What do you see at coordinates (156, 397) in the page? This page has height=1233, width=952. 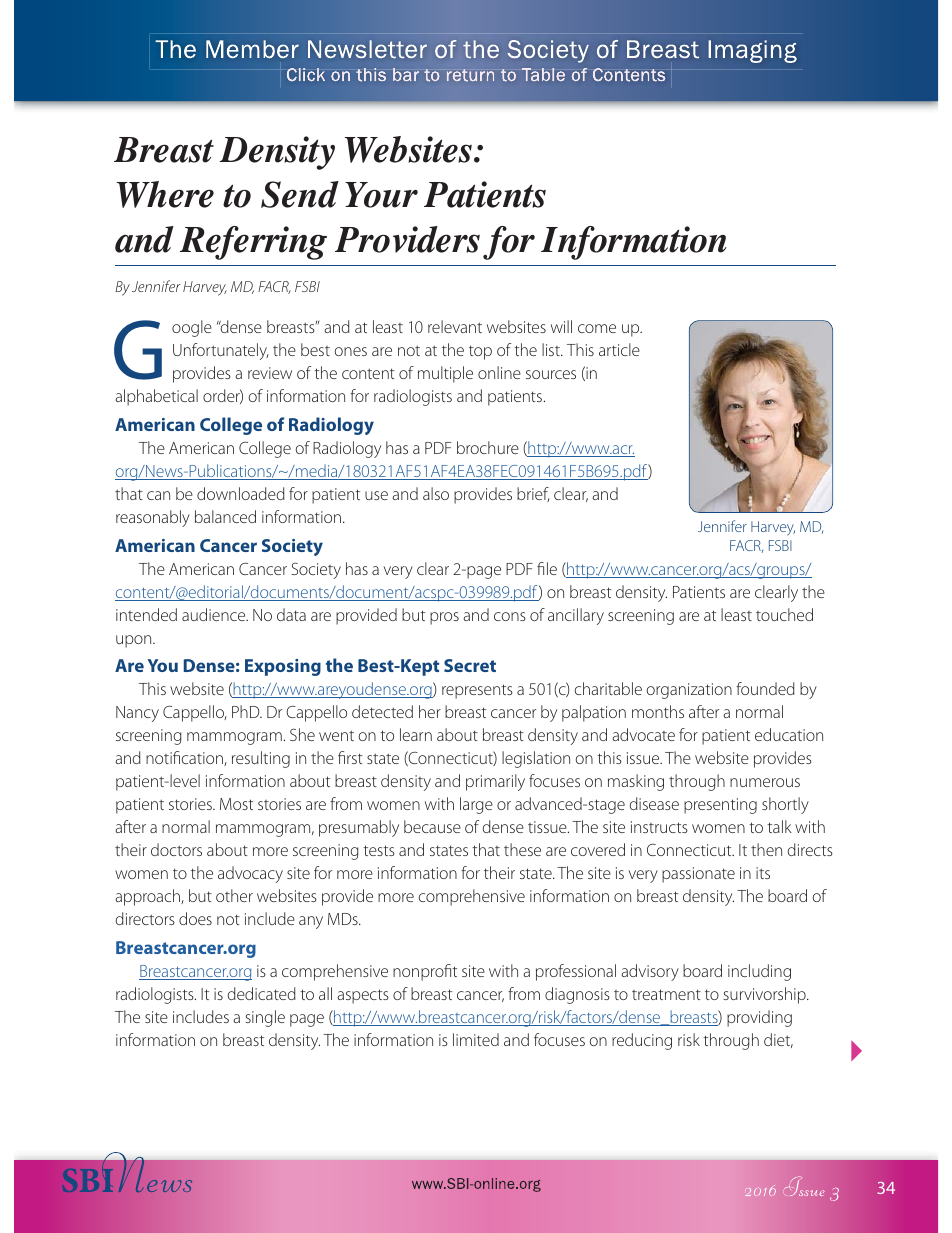 I see `alphabetical` at bounding box center [156, 397].
